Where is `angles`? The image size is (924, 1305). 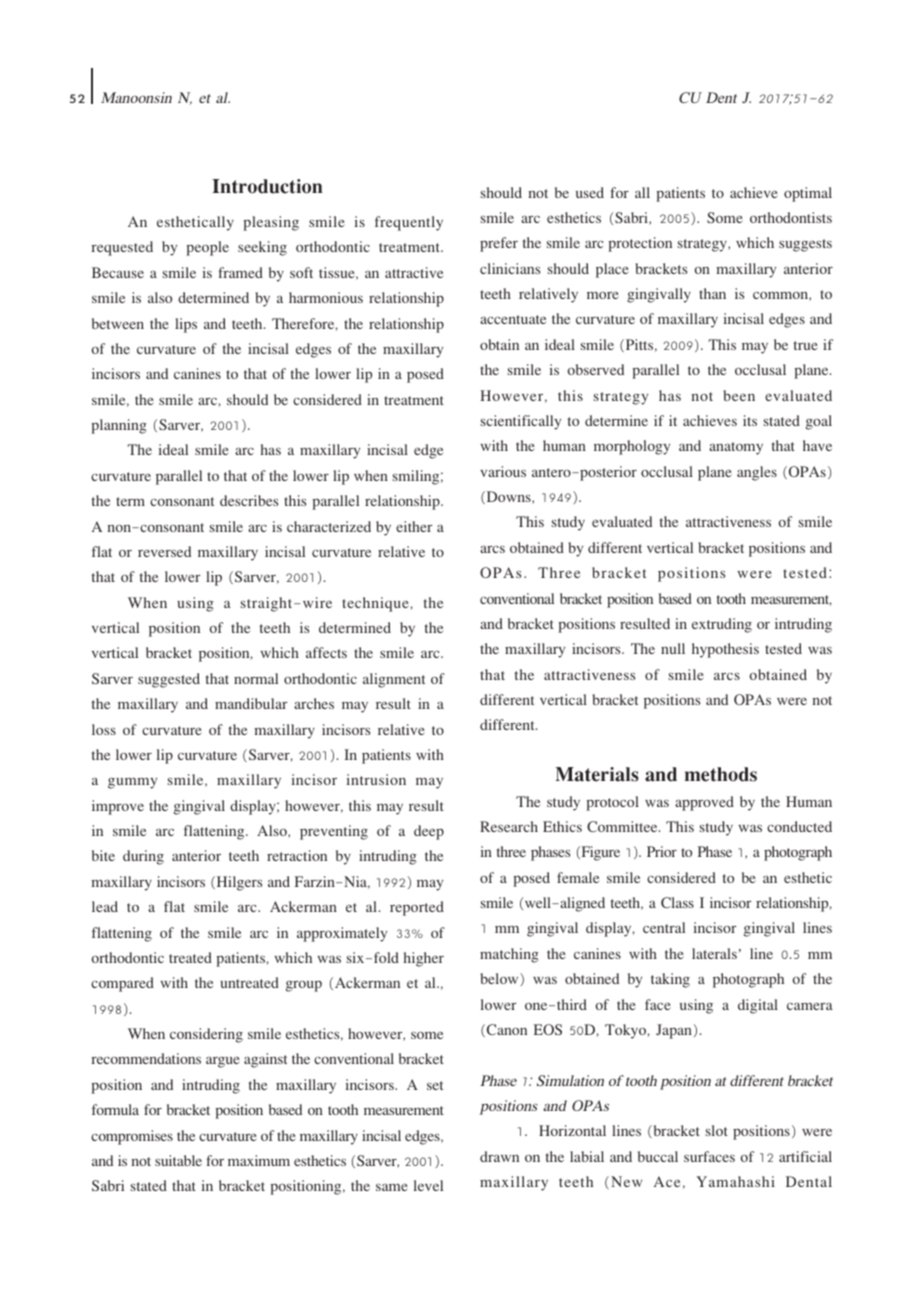 angles is located at coordinates (757, 473).
